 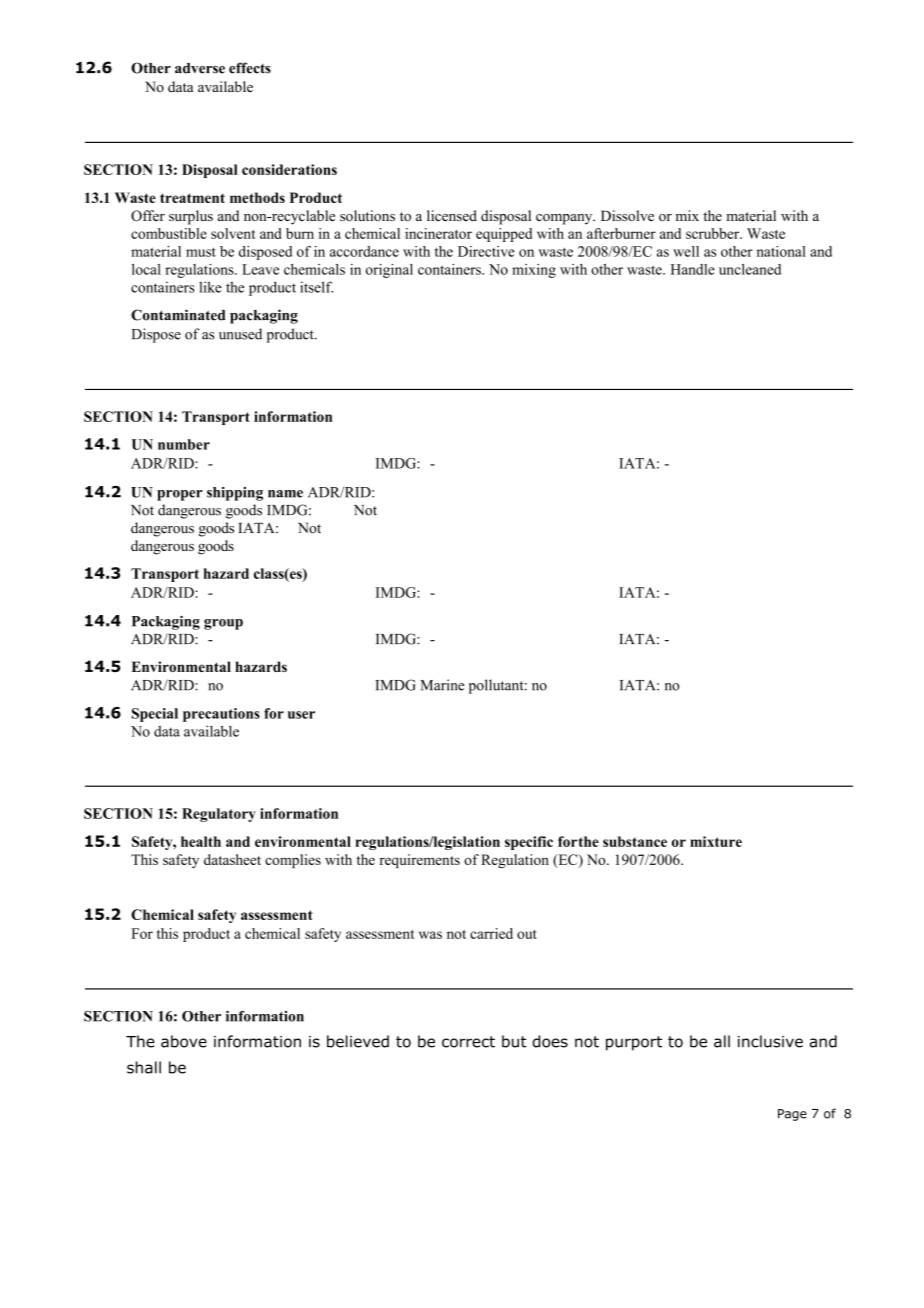 I want to click on mixture, so click(x=716, y=841).
